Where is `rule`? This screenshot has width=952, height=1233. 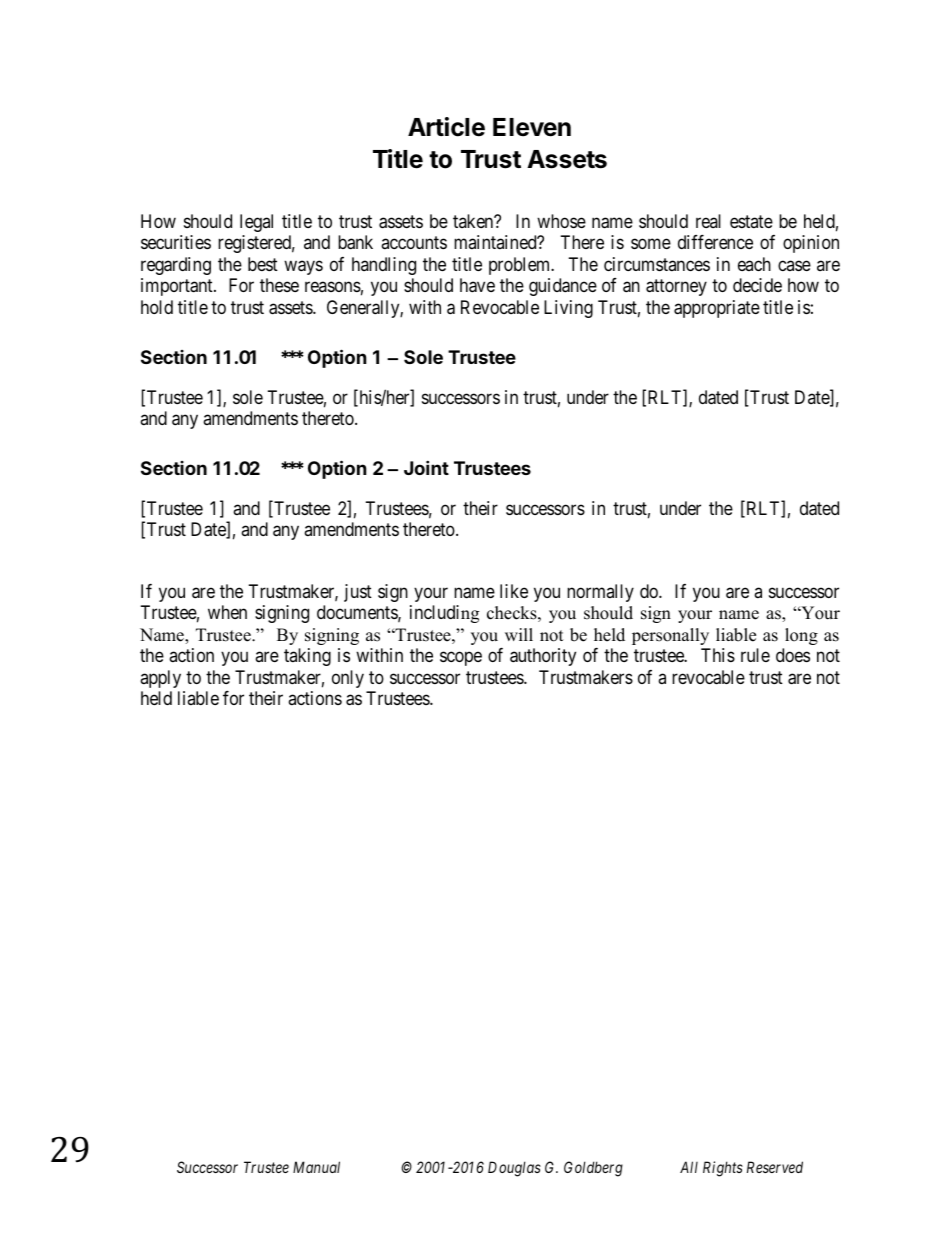
rule is located at coordinates (755, 655).
